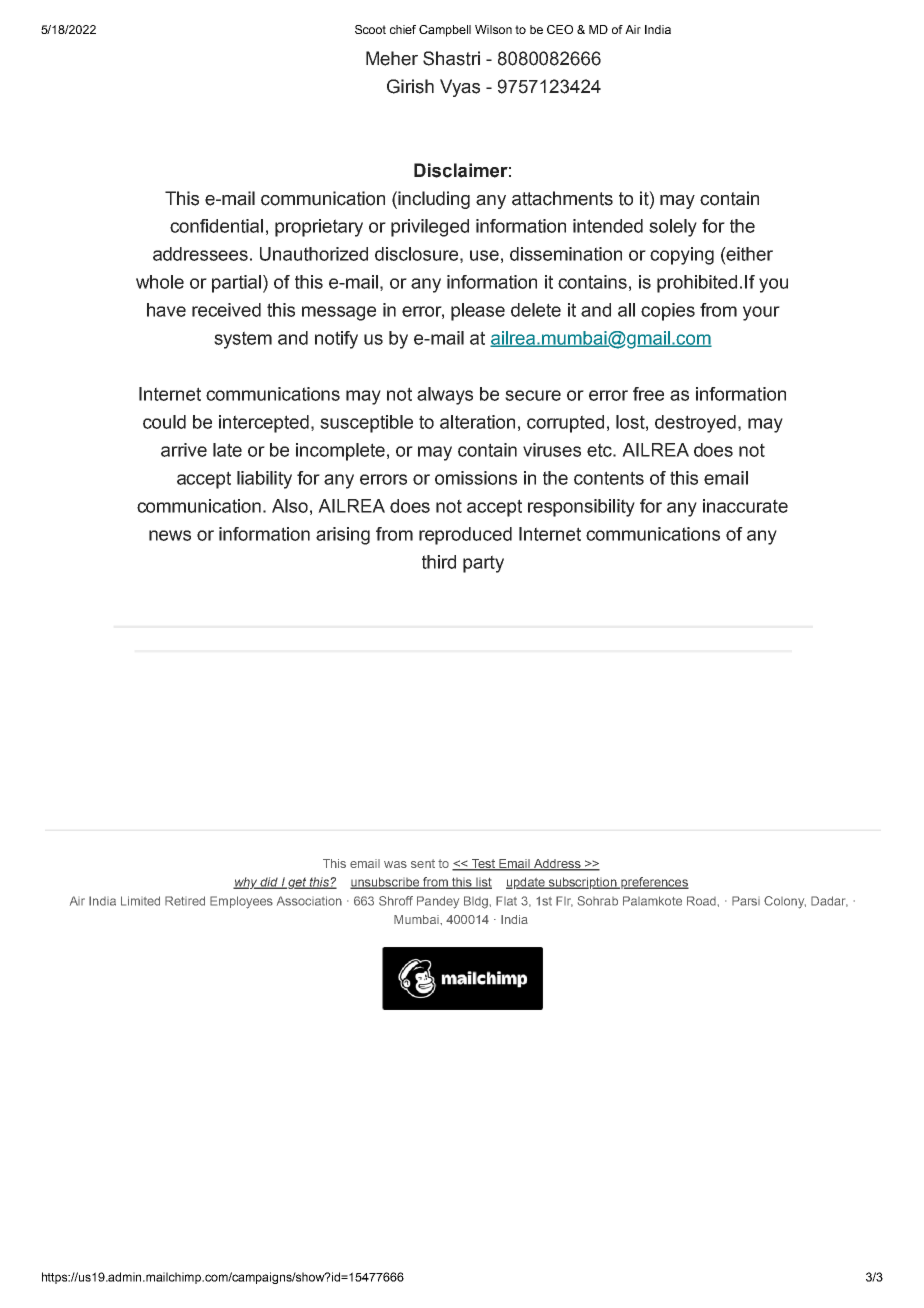 The height and width of the screenshot is (1308, 924). Describe the element at coordinates (745, 506) in the screenshot. I see `inaccurate` at that location.
